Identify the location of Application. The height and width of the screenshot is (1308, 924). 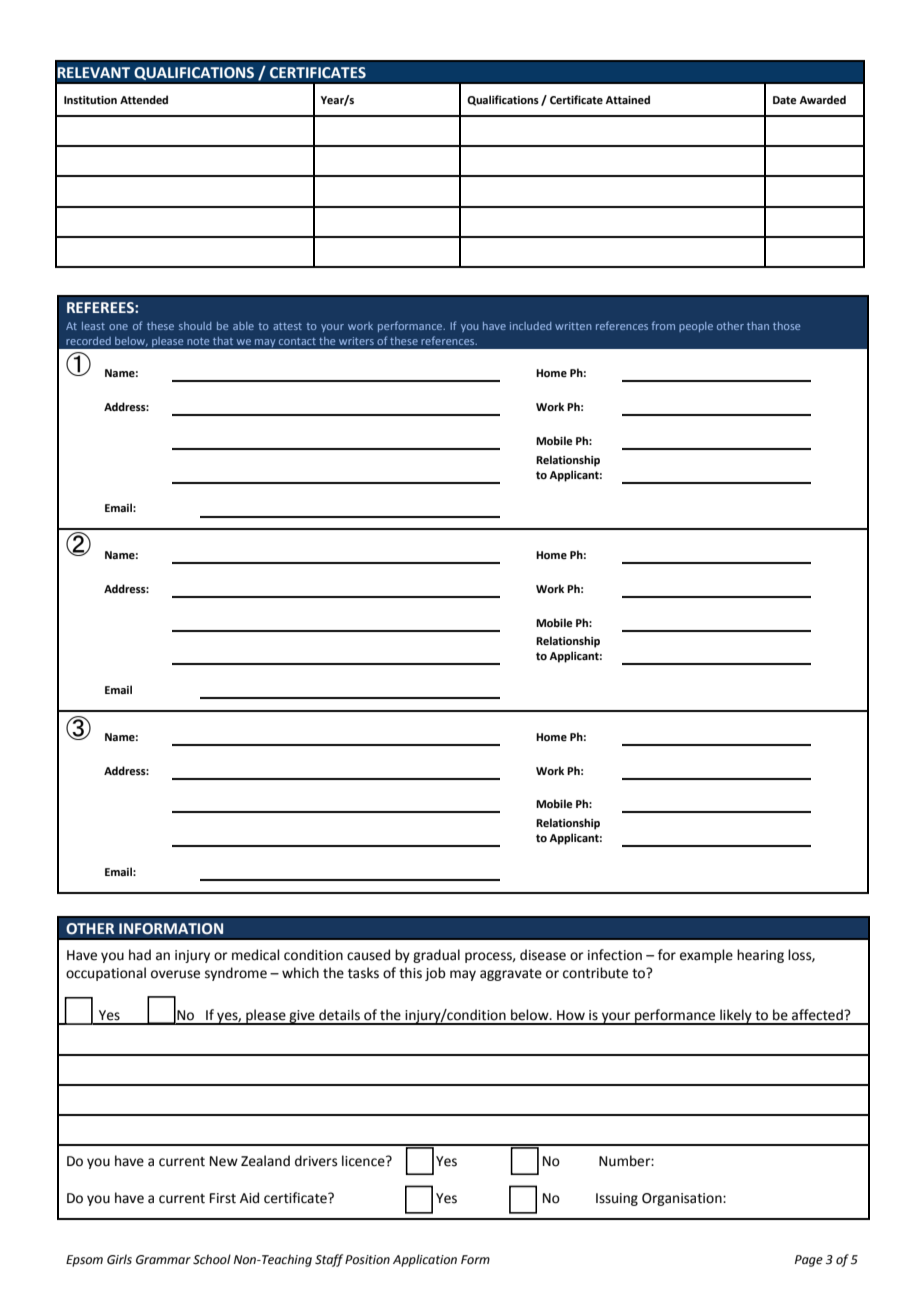
(425, 1260).
